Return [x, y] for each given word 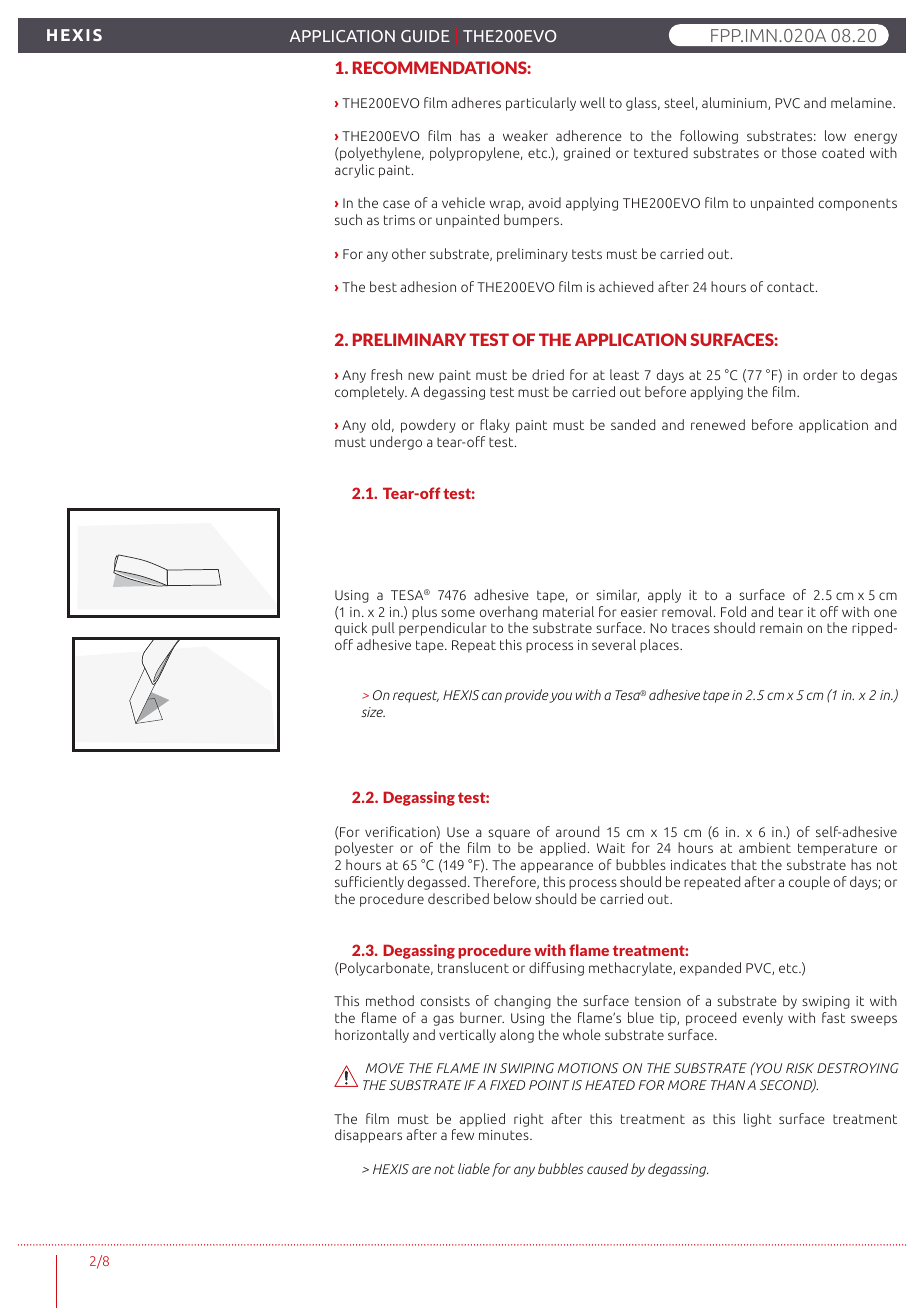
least [624, 374]
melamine [862, 102]
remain [781, 628]
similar [617, 595]
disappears [368, 1136]
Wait [611, 848]
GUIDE [425, 36]
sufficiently [369, 883]
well [592, 102]
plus [424, 613]
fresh [386, 374]
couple [809, 883]
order [820, 374]
